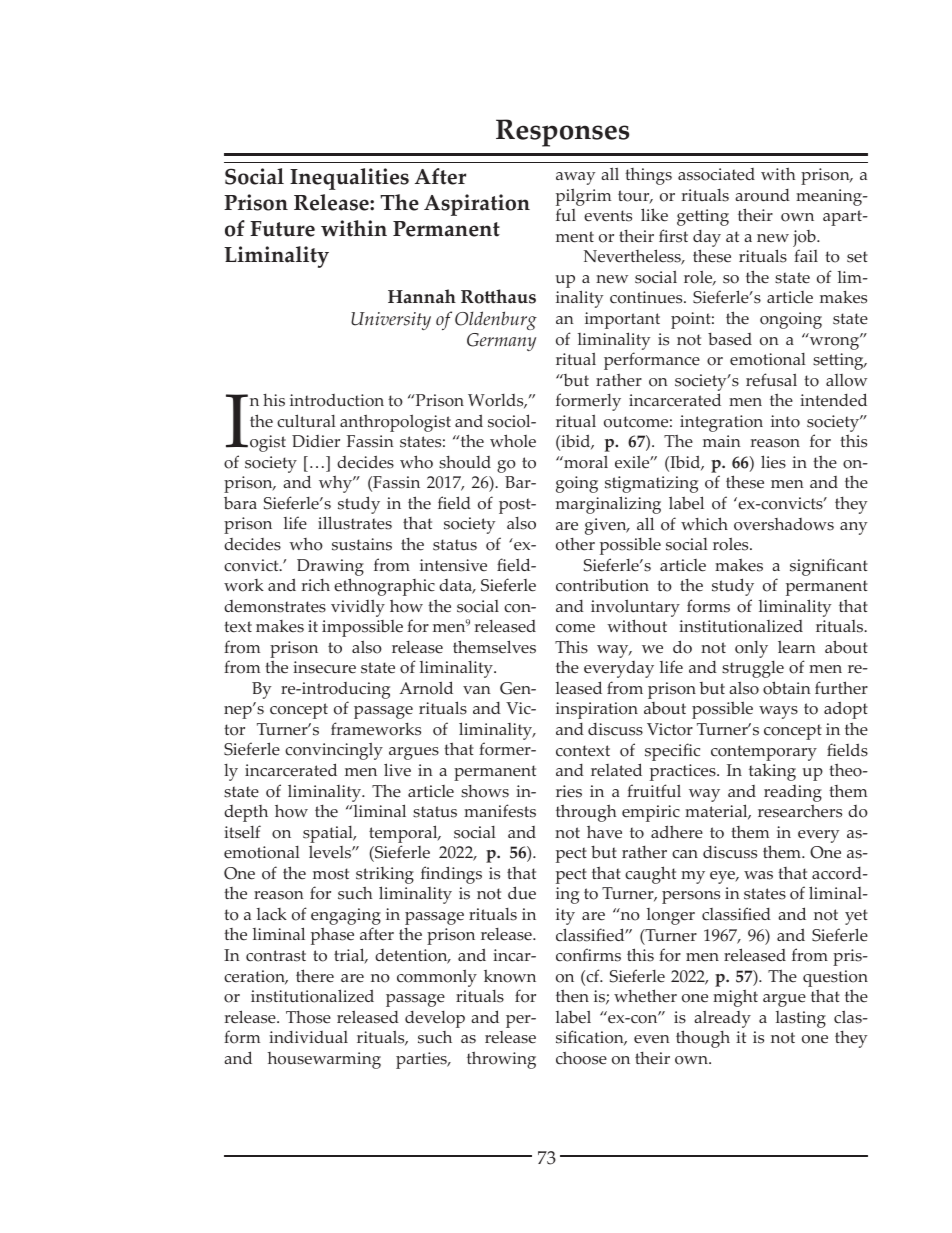 The width and height of the image is (952, 1233). What do you see at coordinates (762, 195) in the image?
I see `around` at bounding box center [762, 195].
